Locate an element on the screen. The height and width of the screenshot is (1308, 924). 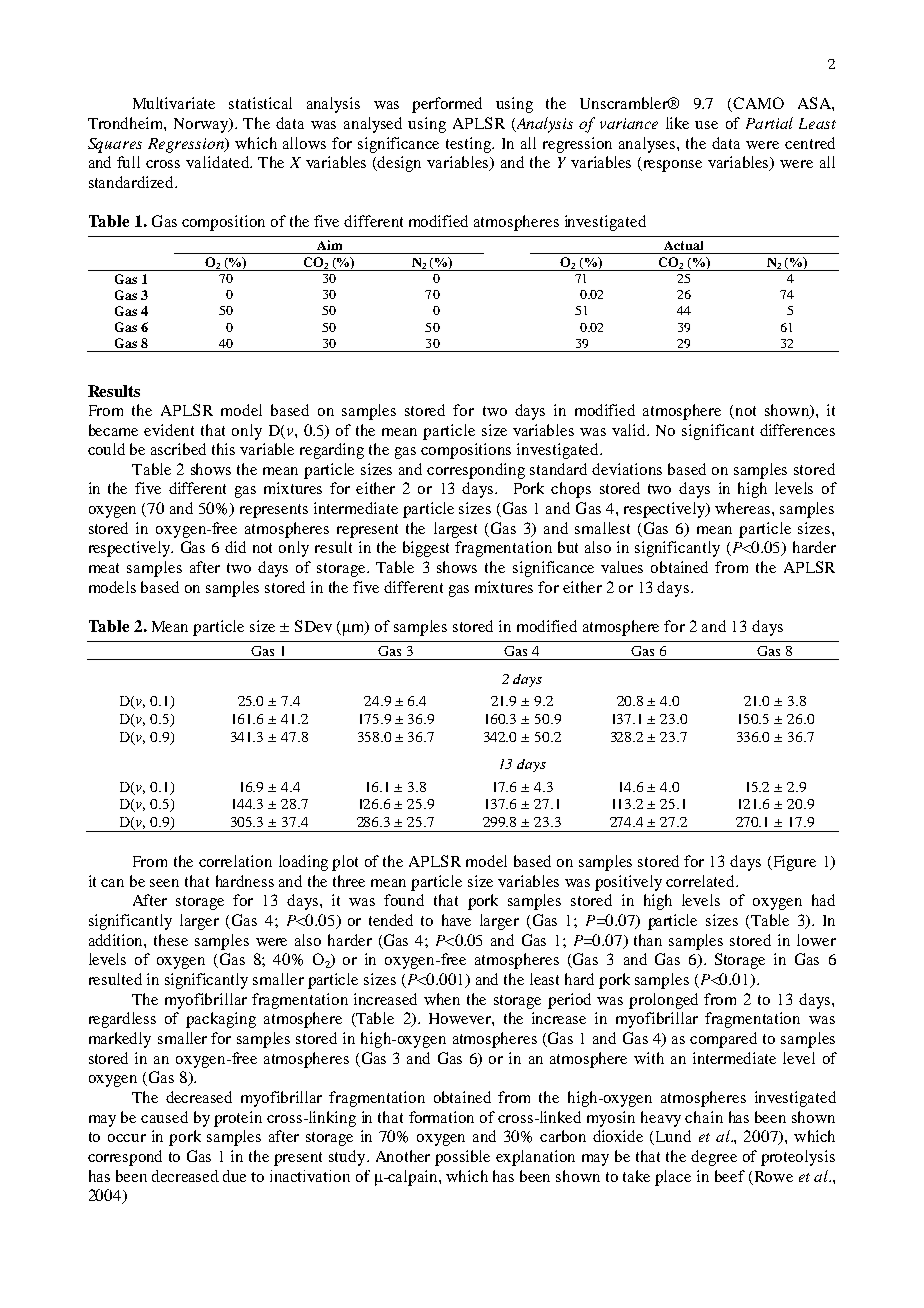
have is located at coordinates (456, 920).
